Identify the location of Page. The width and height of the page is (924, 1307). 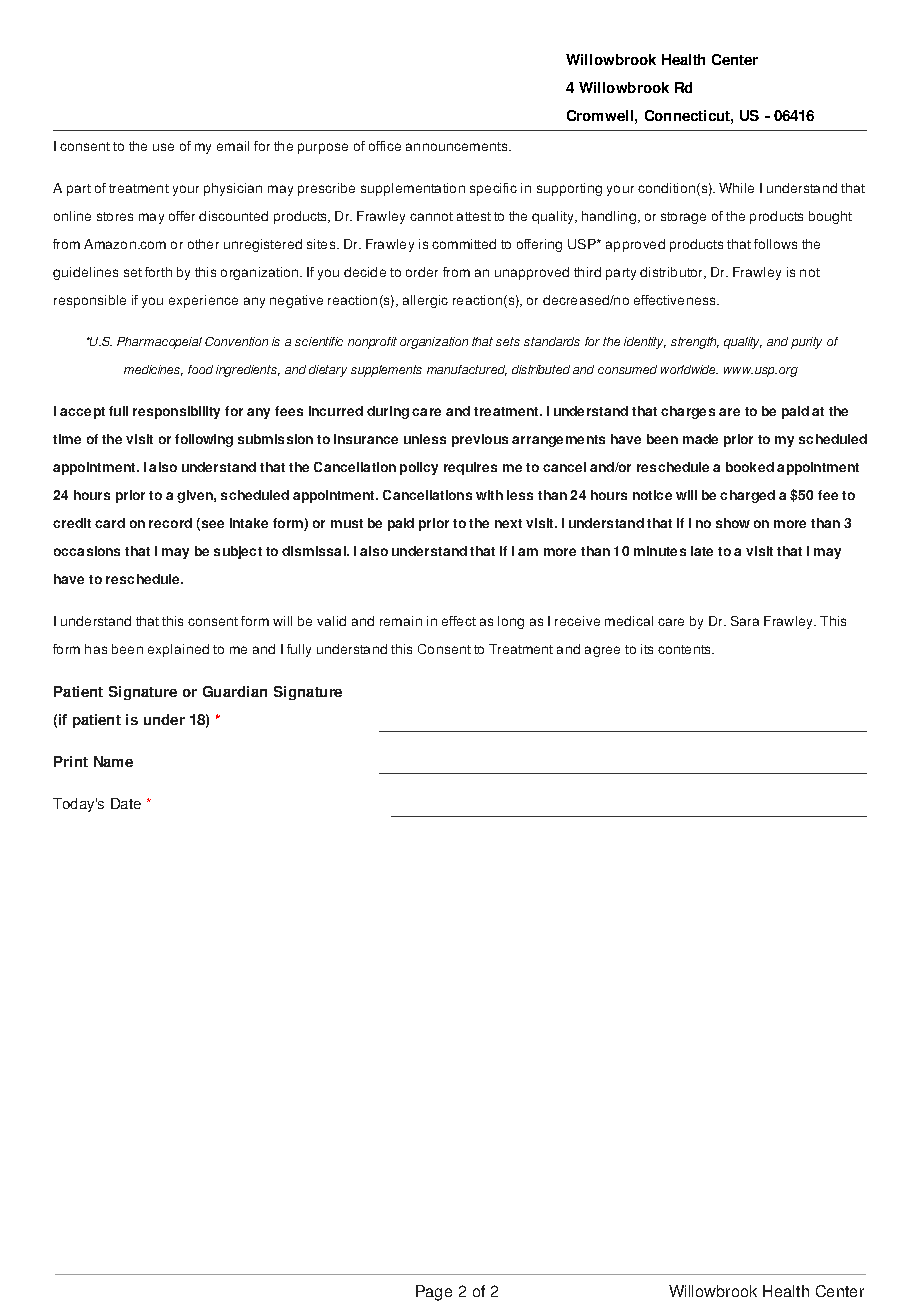
(434, 1293).
